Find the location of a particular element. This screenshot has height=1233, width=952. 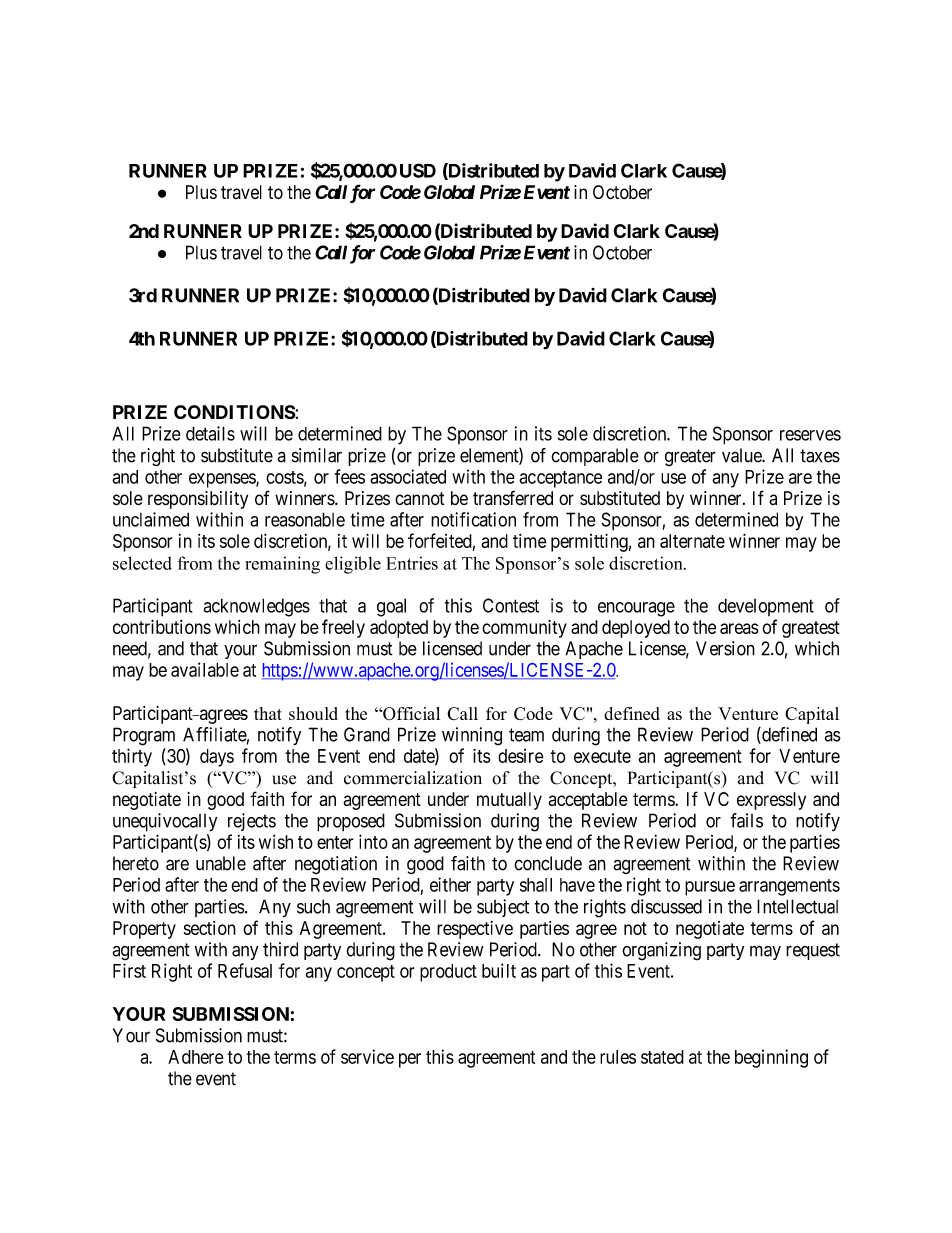

expressly is located at coordinates (771, 801).
